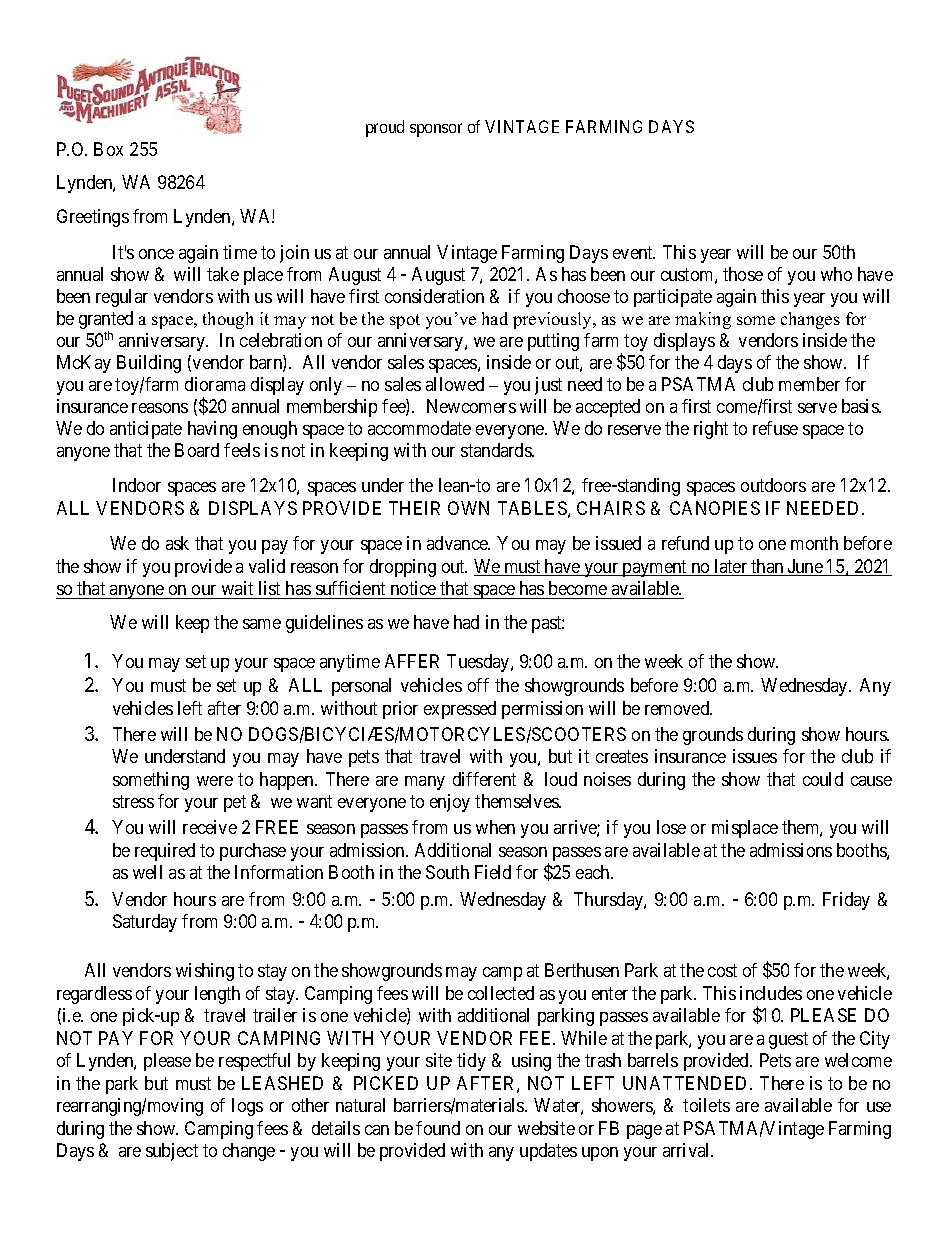  I want to click on Box, so click(108, 149).
